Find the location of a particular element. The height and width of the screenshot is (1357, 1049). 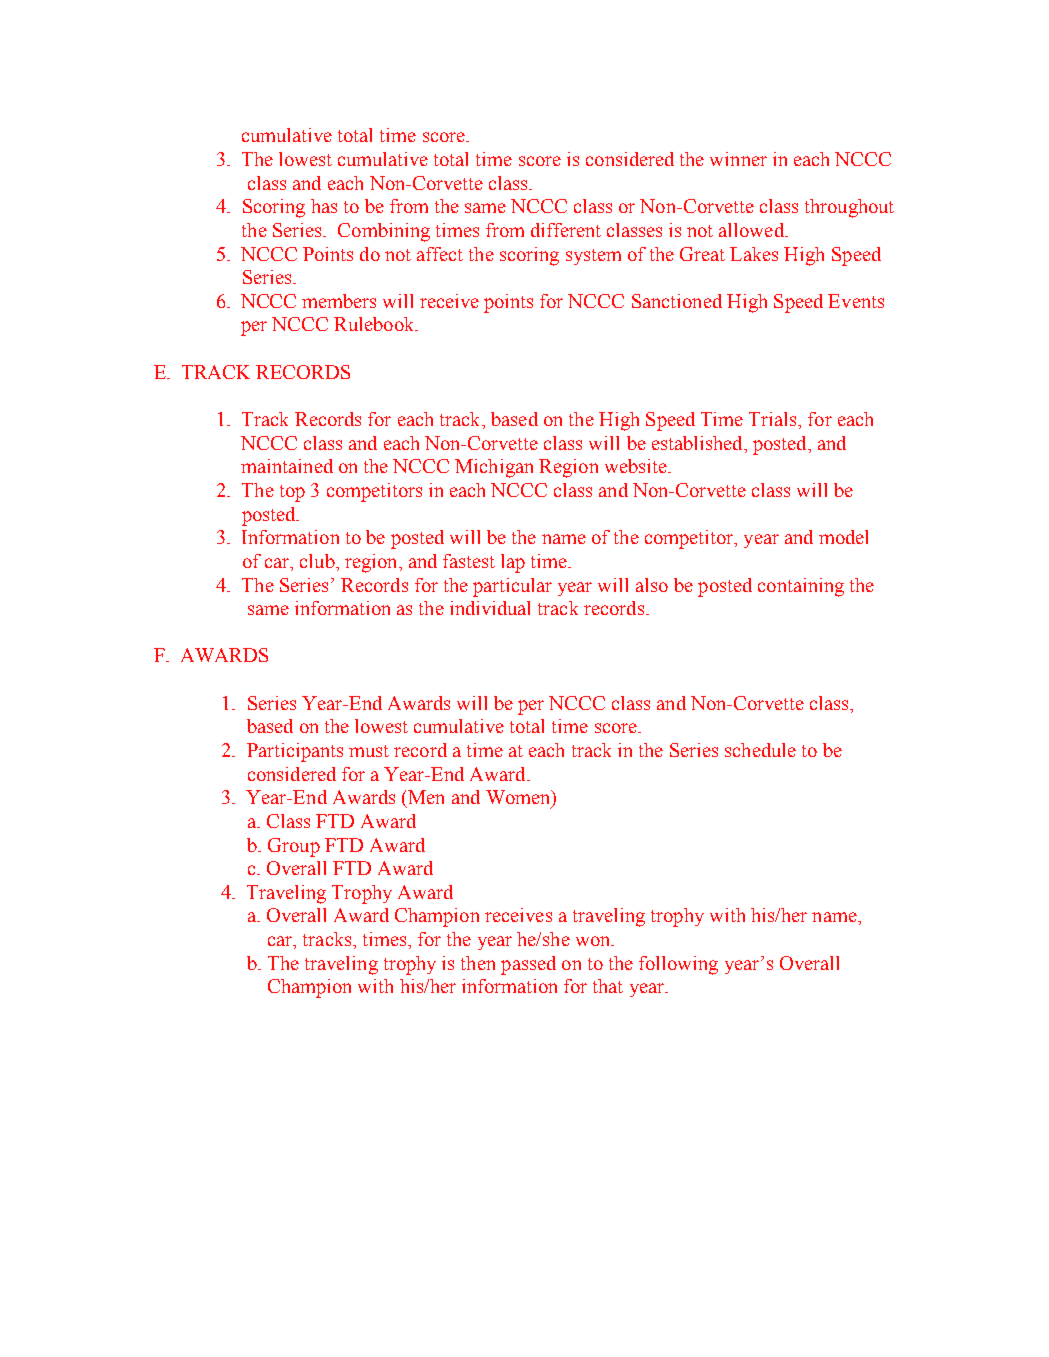

then is located at coordinates (478, 963).
